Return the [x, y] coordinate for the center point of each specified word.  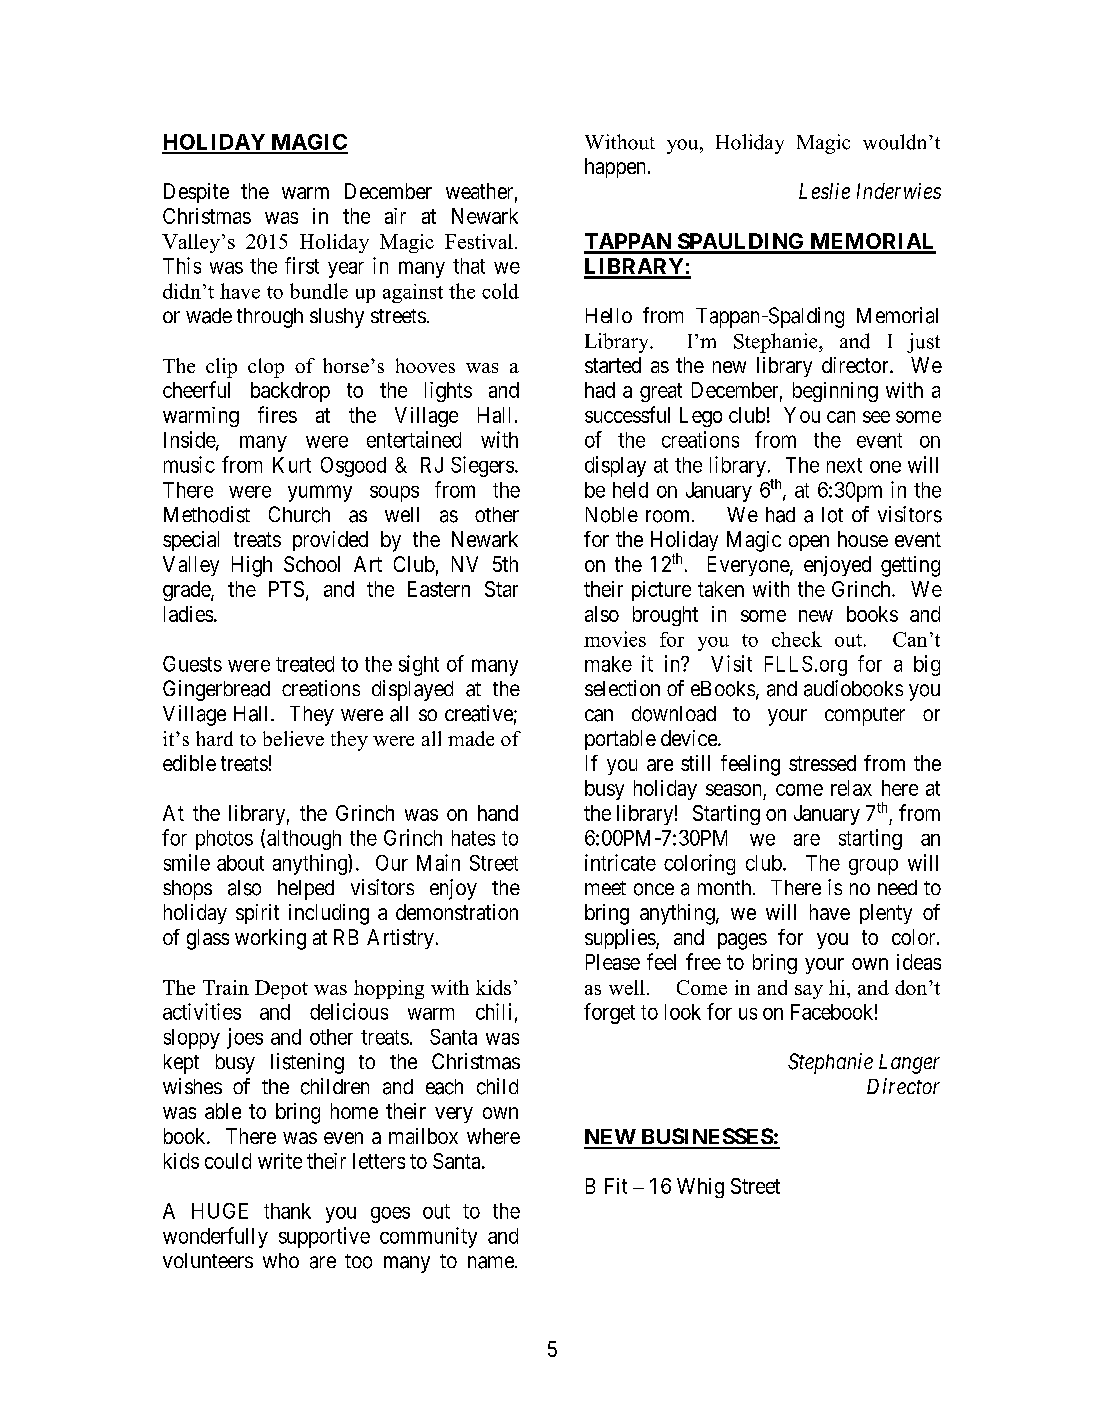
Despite [196, 193]
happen [615, 168]
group [873, 867]
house [863, 539]
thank [287, 1211]
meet [605, 888]
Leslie [824, 191]
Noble [612, 515]
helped [306, 890]
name [492, 1262]
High [252, 566]
